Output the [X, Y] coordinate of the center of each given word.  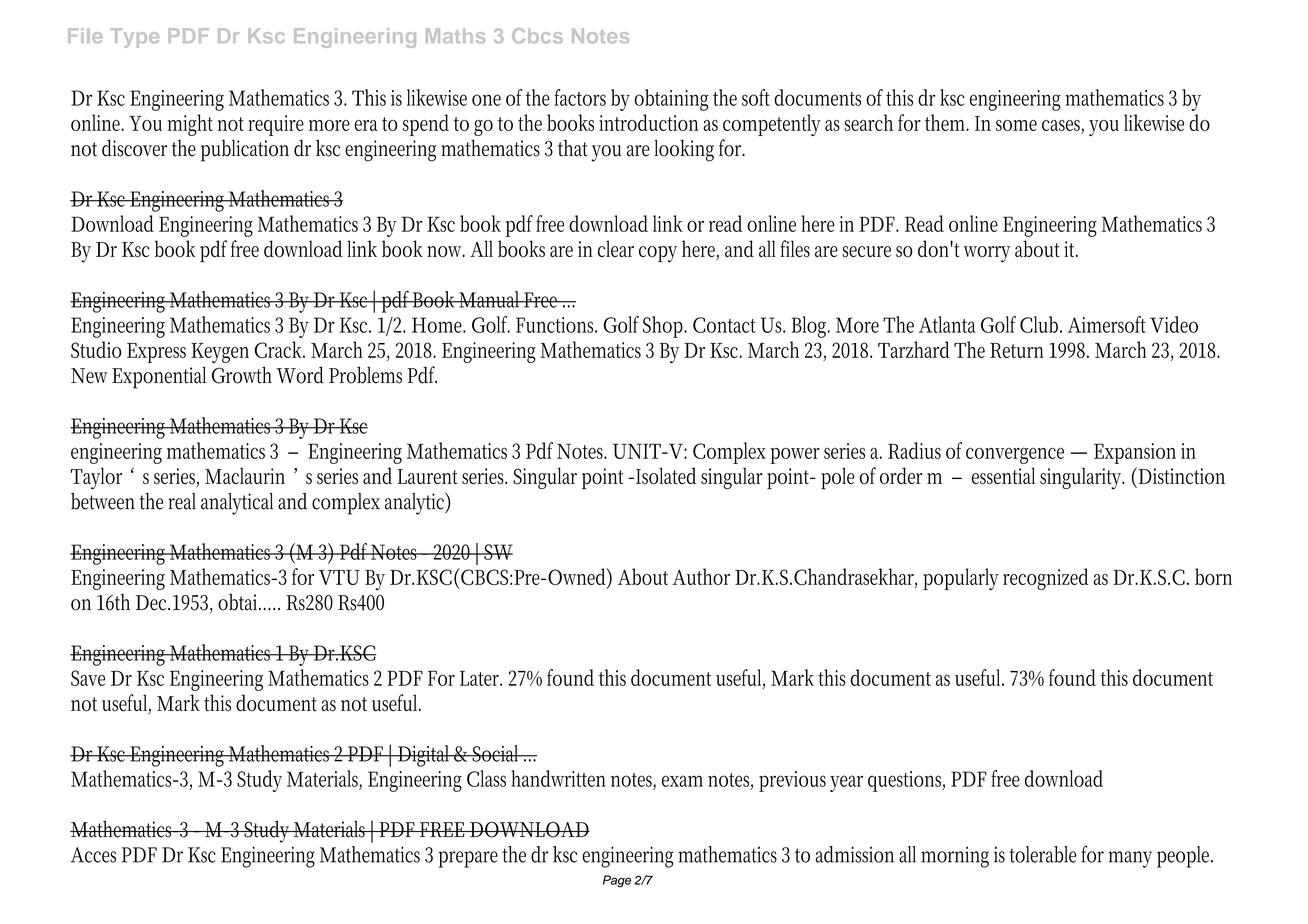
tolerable [1042, 854]
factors [580, 97]
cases [1063, 126]
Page [617, 881]
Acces [93, 855]
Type [134, 38]
